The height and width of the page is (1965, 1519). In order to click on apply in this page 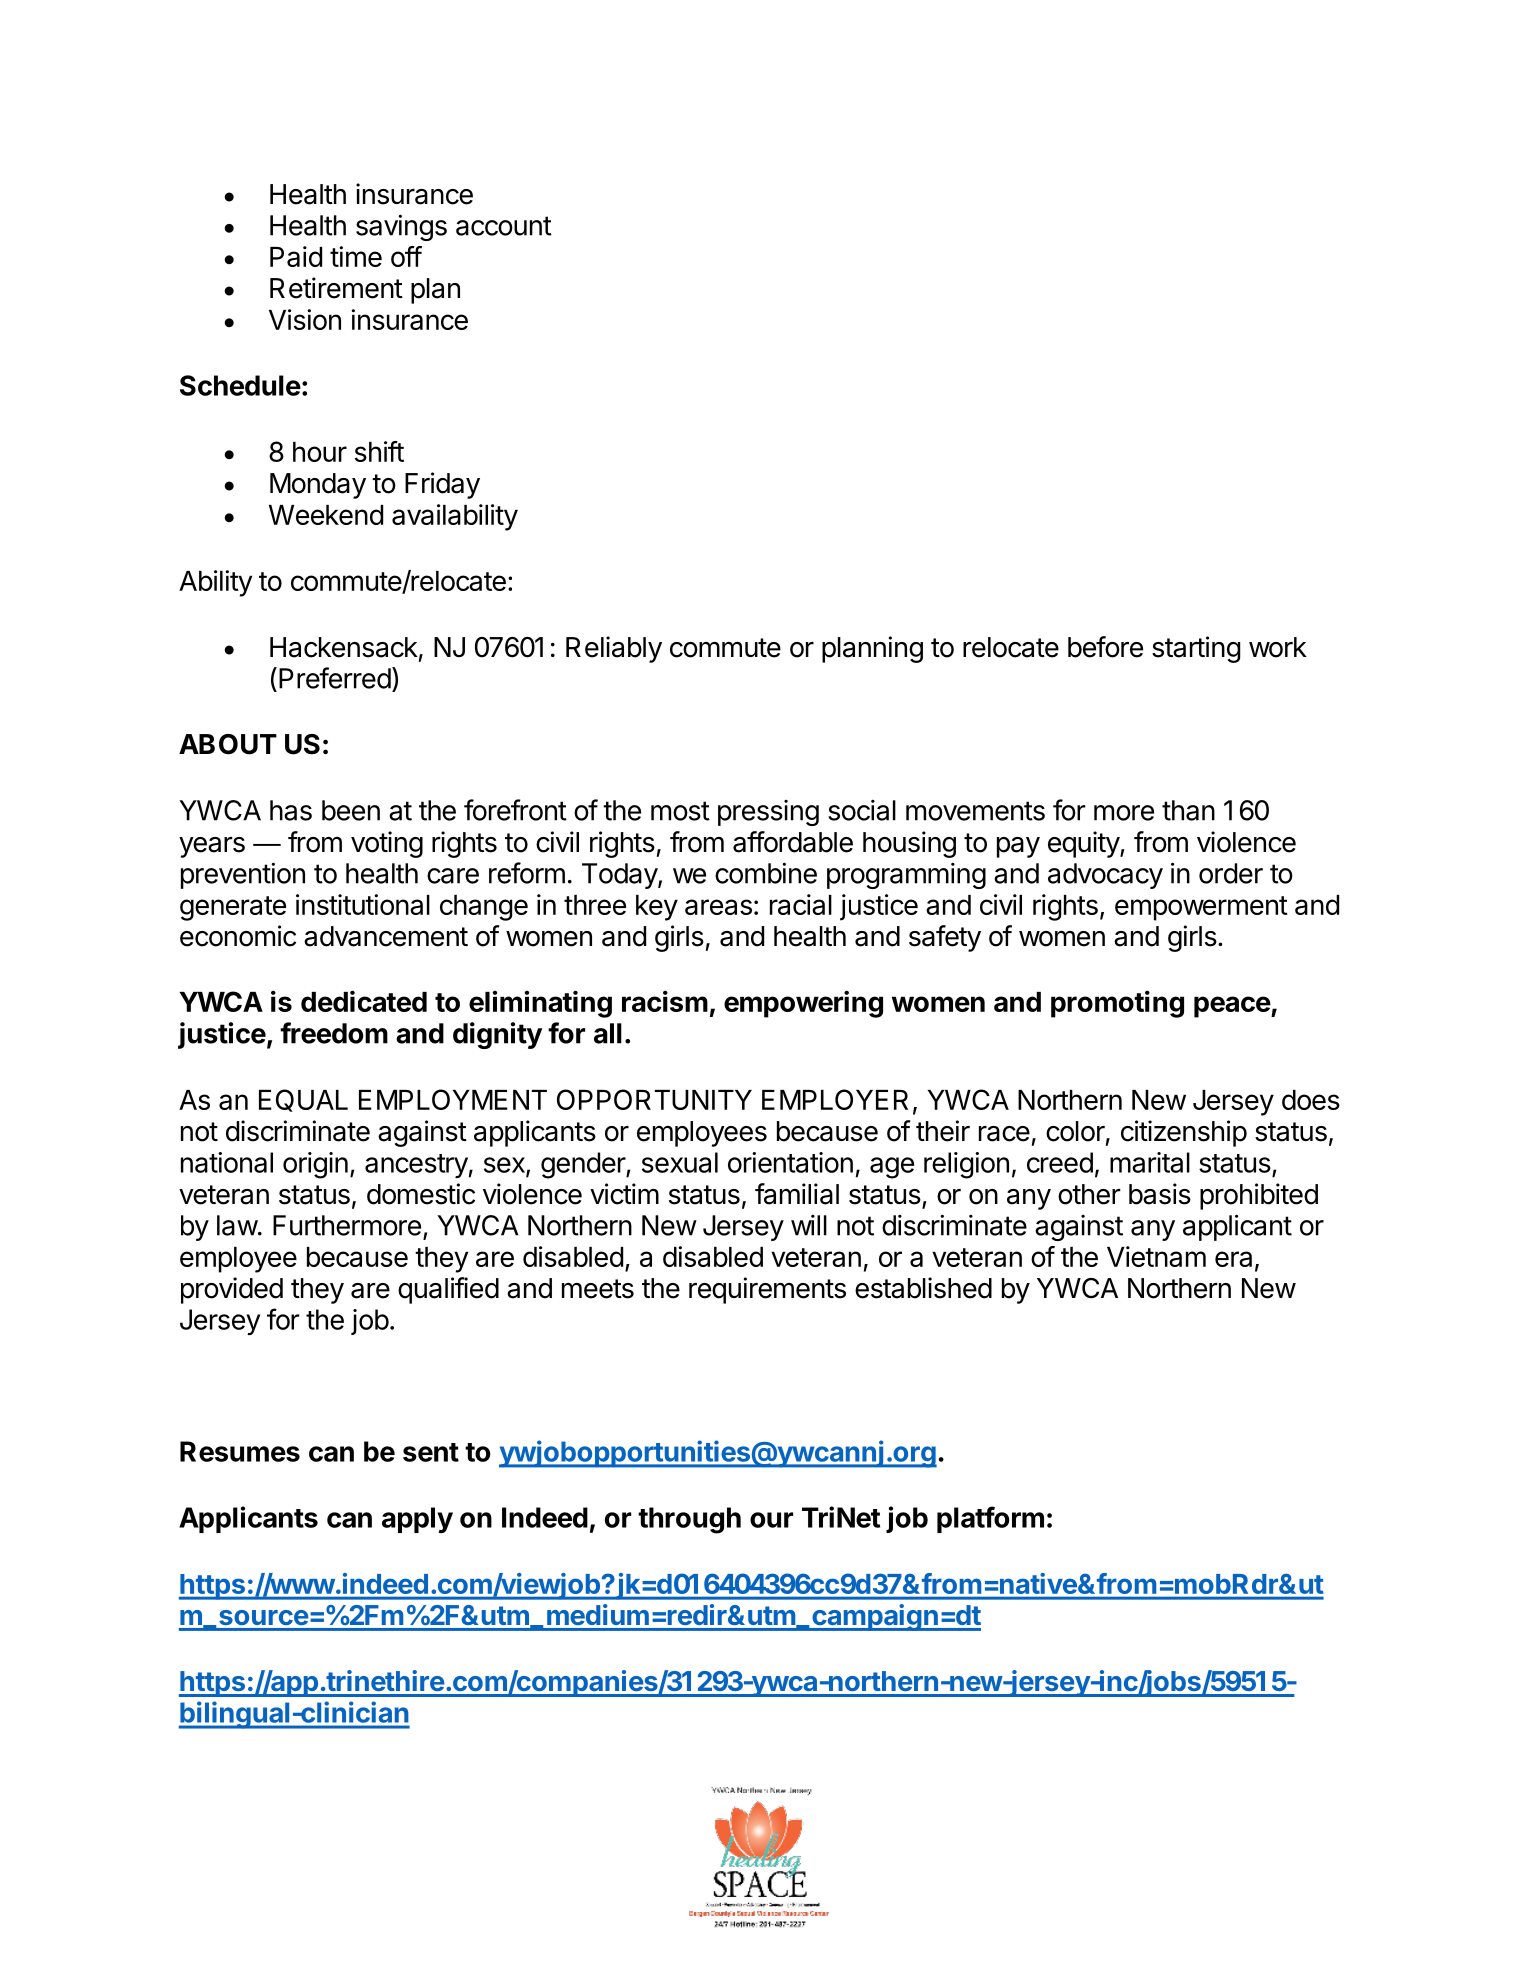, I will do `click(417, 1520)`.
